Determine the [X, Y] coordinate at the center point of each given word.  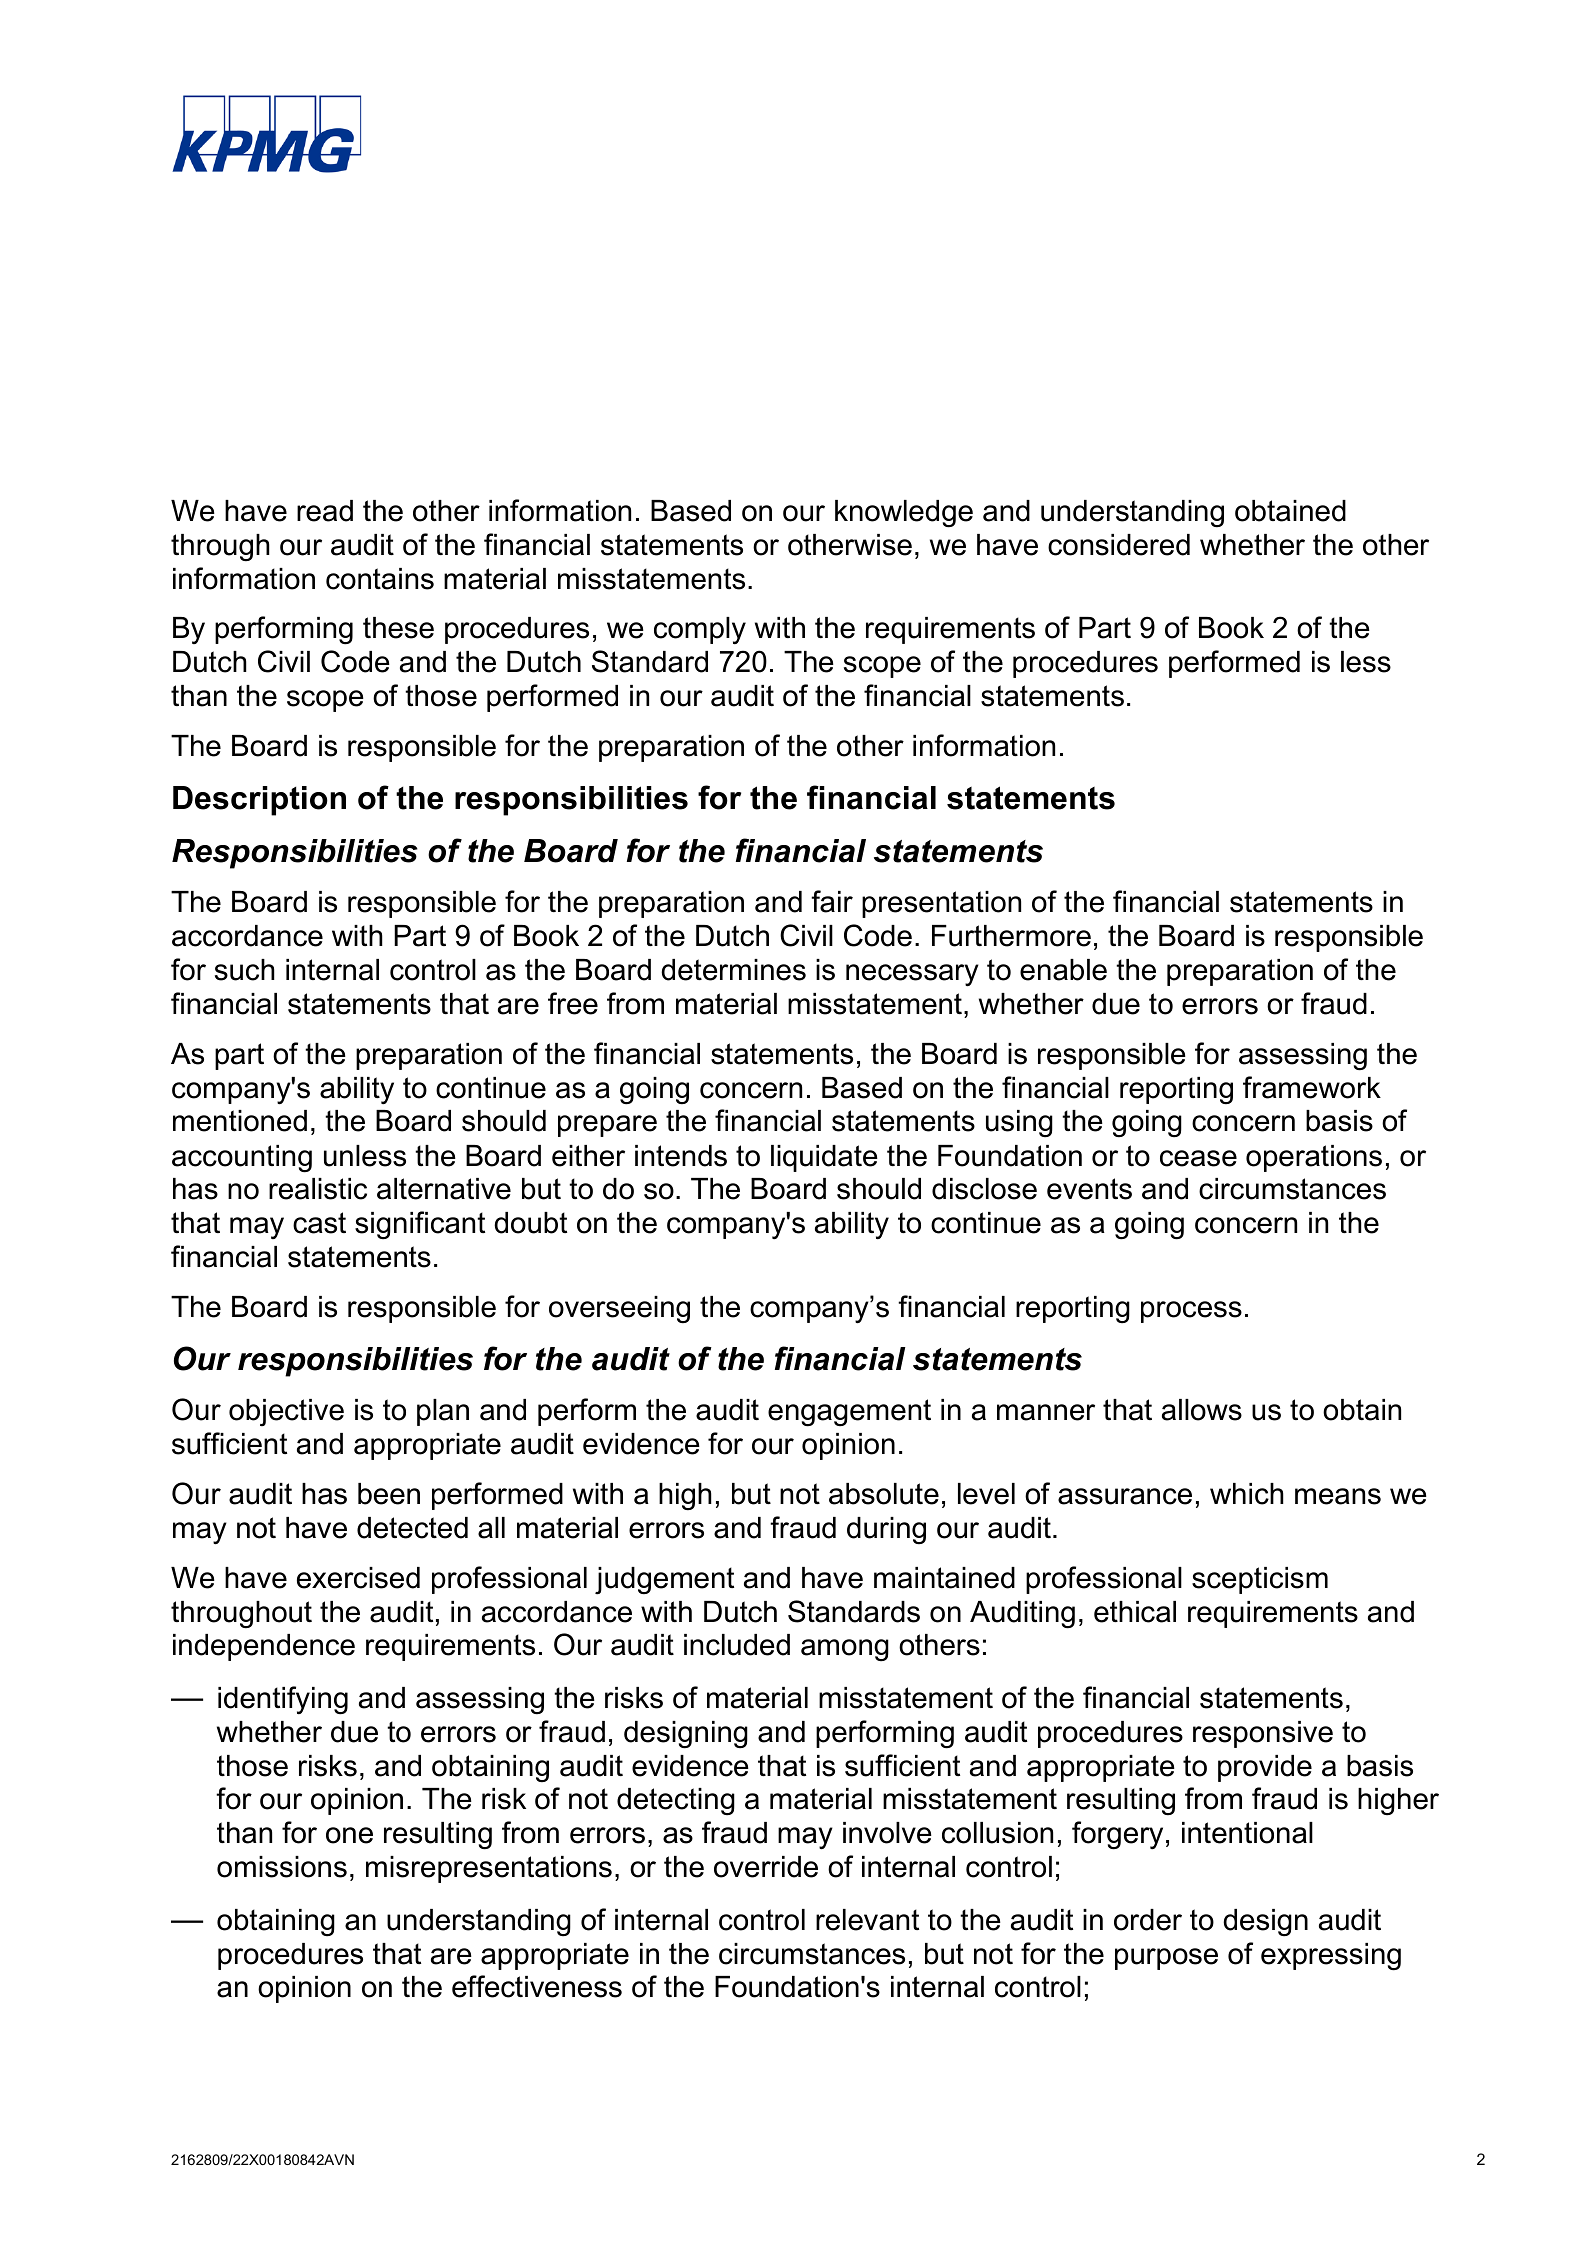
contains [380, 579]
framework [1312, 1087]
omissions [282, 1867]
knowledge [904, 514]
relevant [867, 1920]
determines [733, 970]
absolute [884, 1494]
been [389, 1494]
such [245, 970]
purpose [1166, 1959]
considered [1119, 545]
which [1247, 1494]
